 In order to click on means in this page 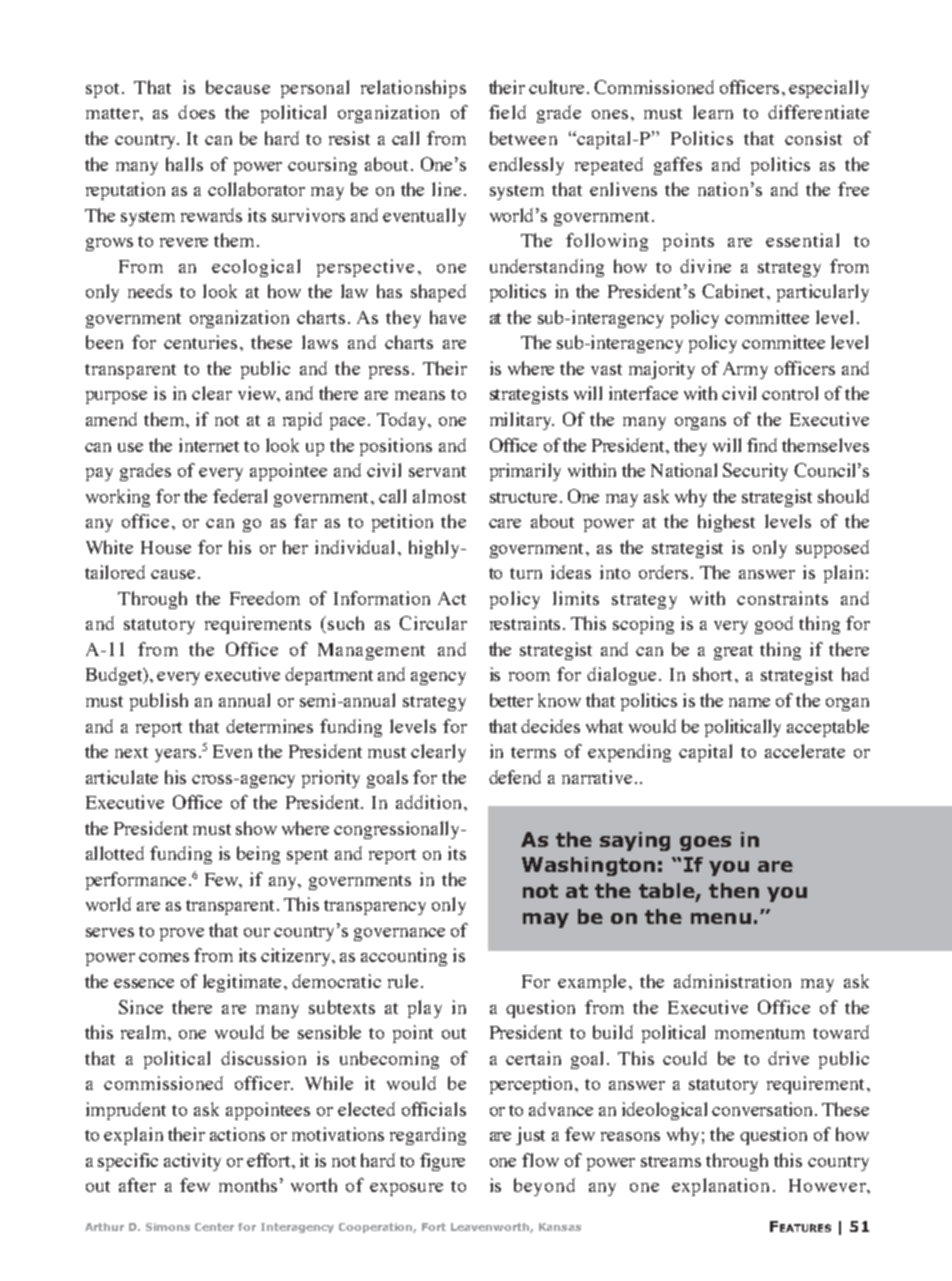, I will do `click(420, 395)`.
